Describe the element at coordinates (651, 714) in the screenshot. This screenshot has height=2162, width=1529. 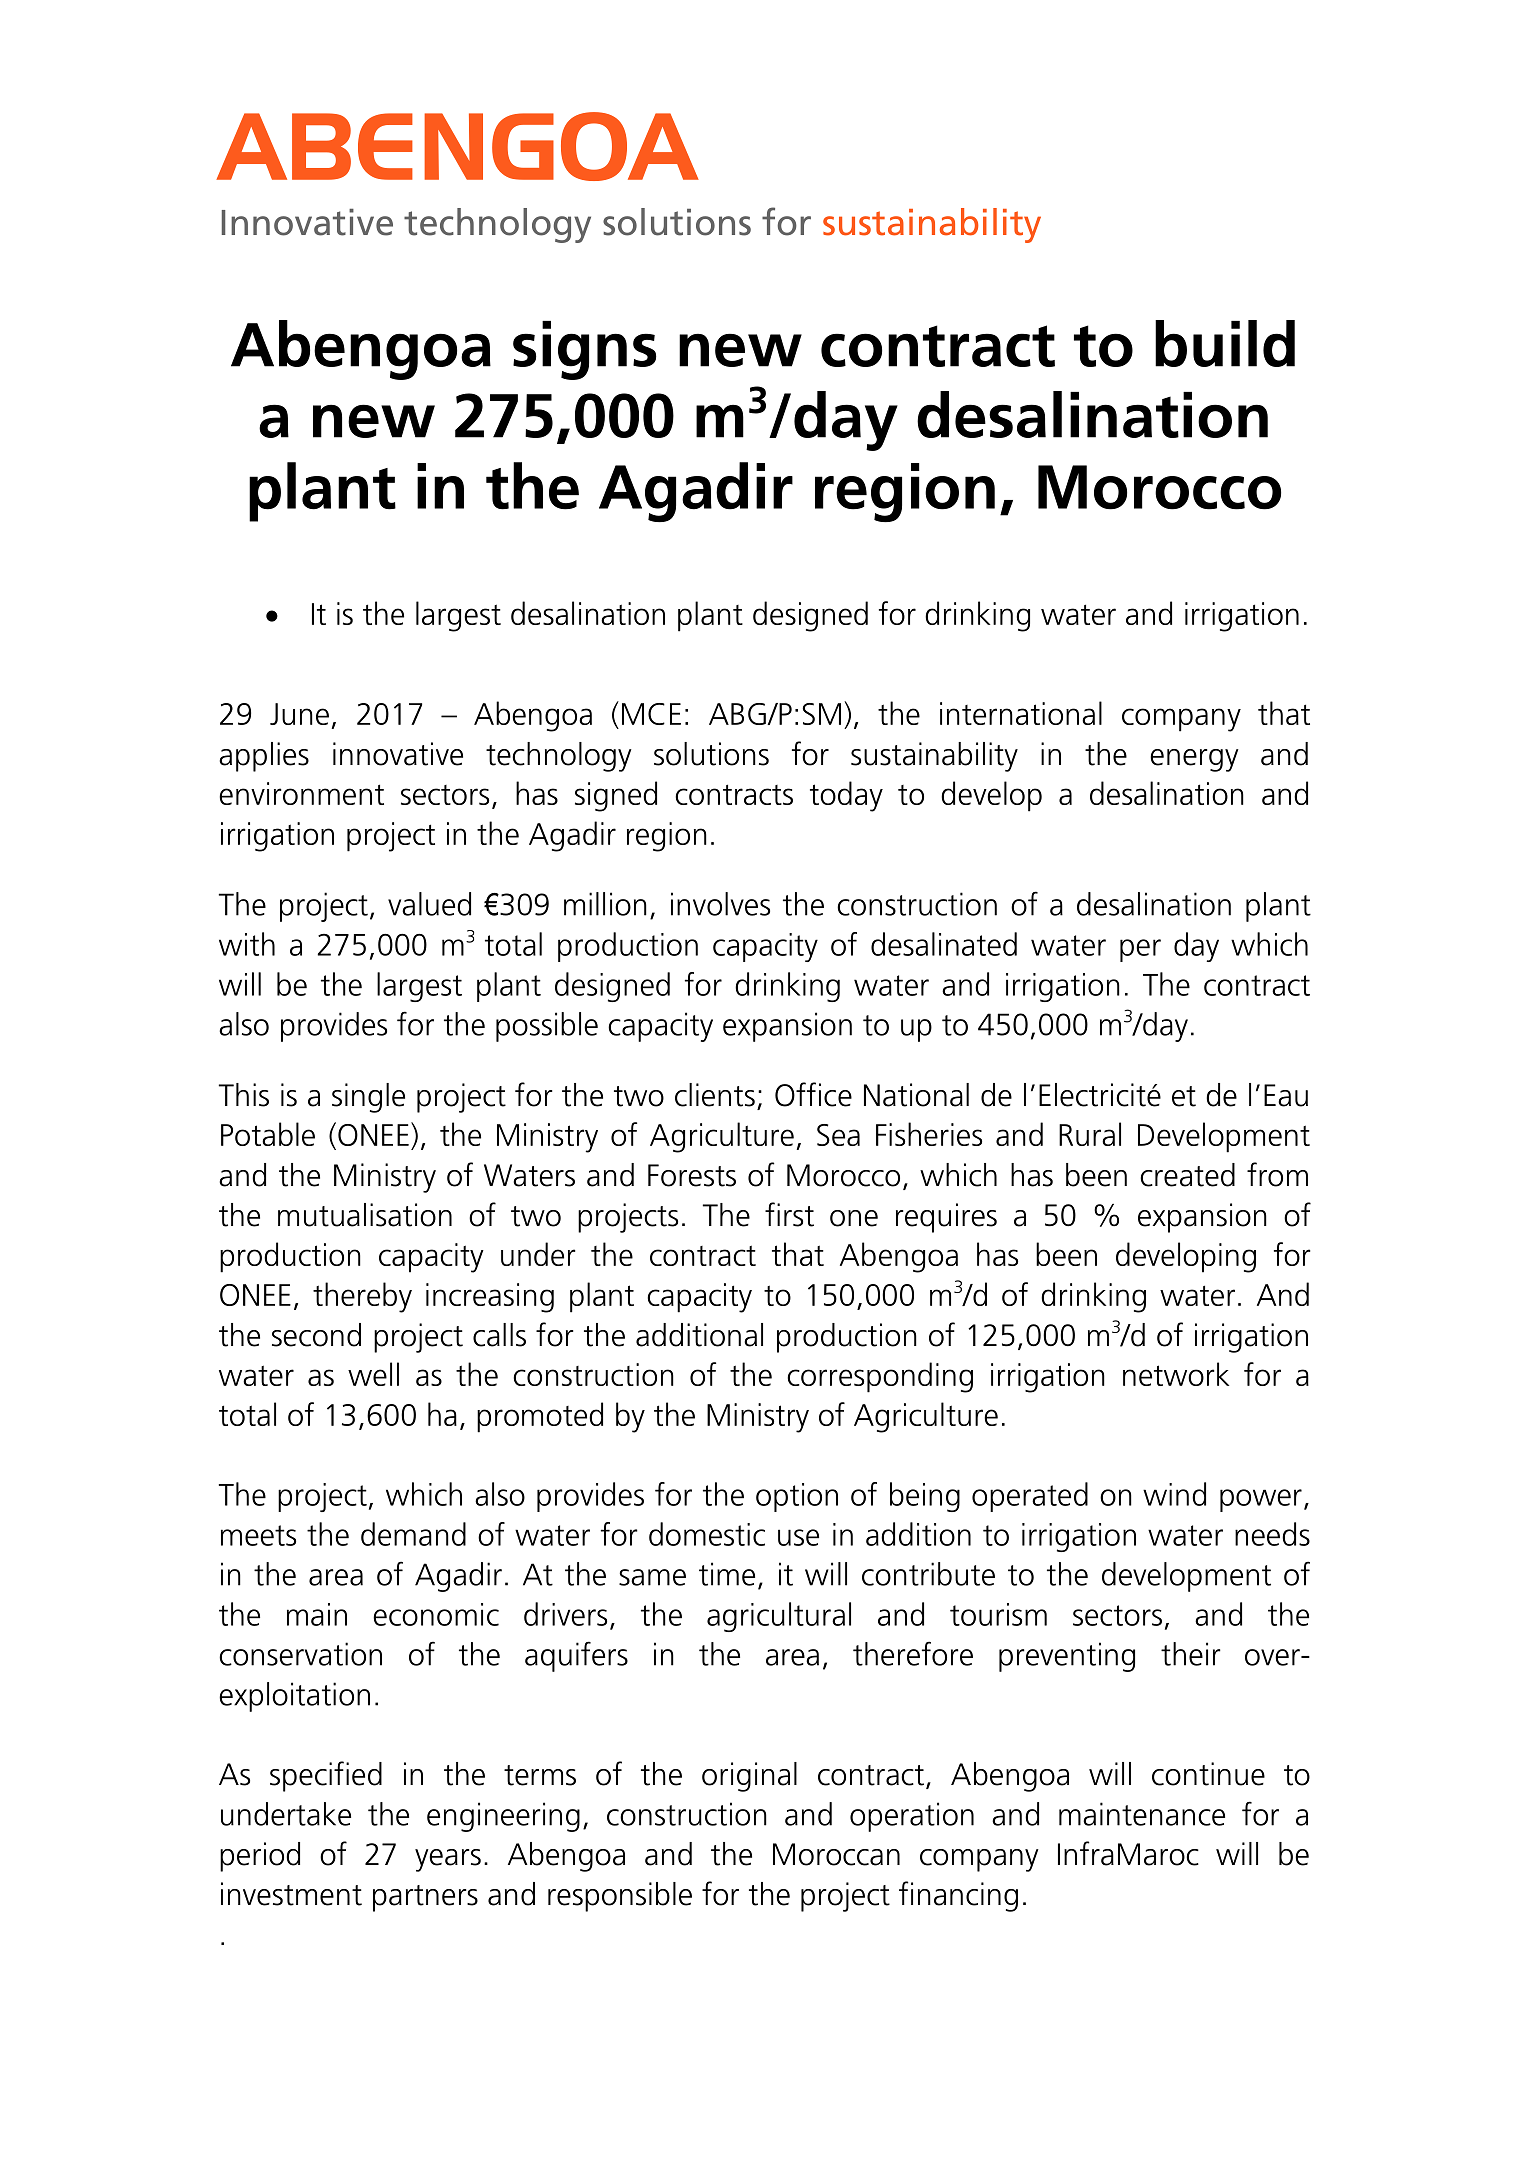
I see `MCE` at that location.
